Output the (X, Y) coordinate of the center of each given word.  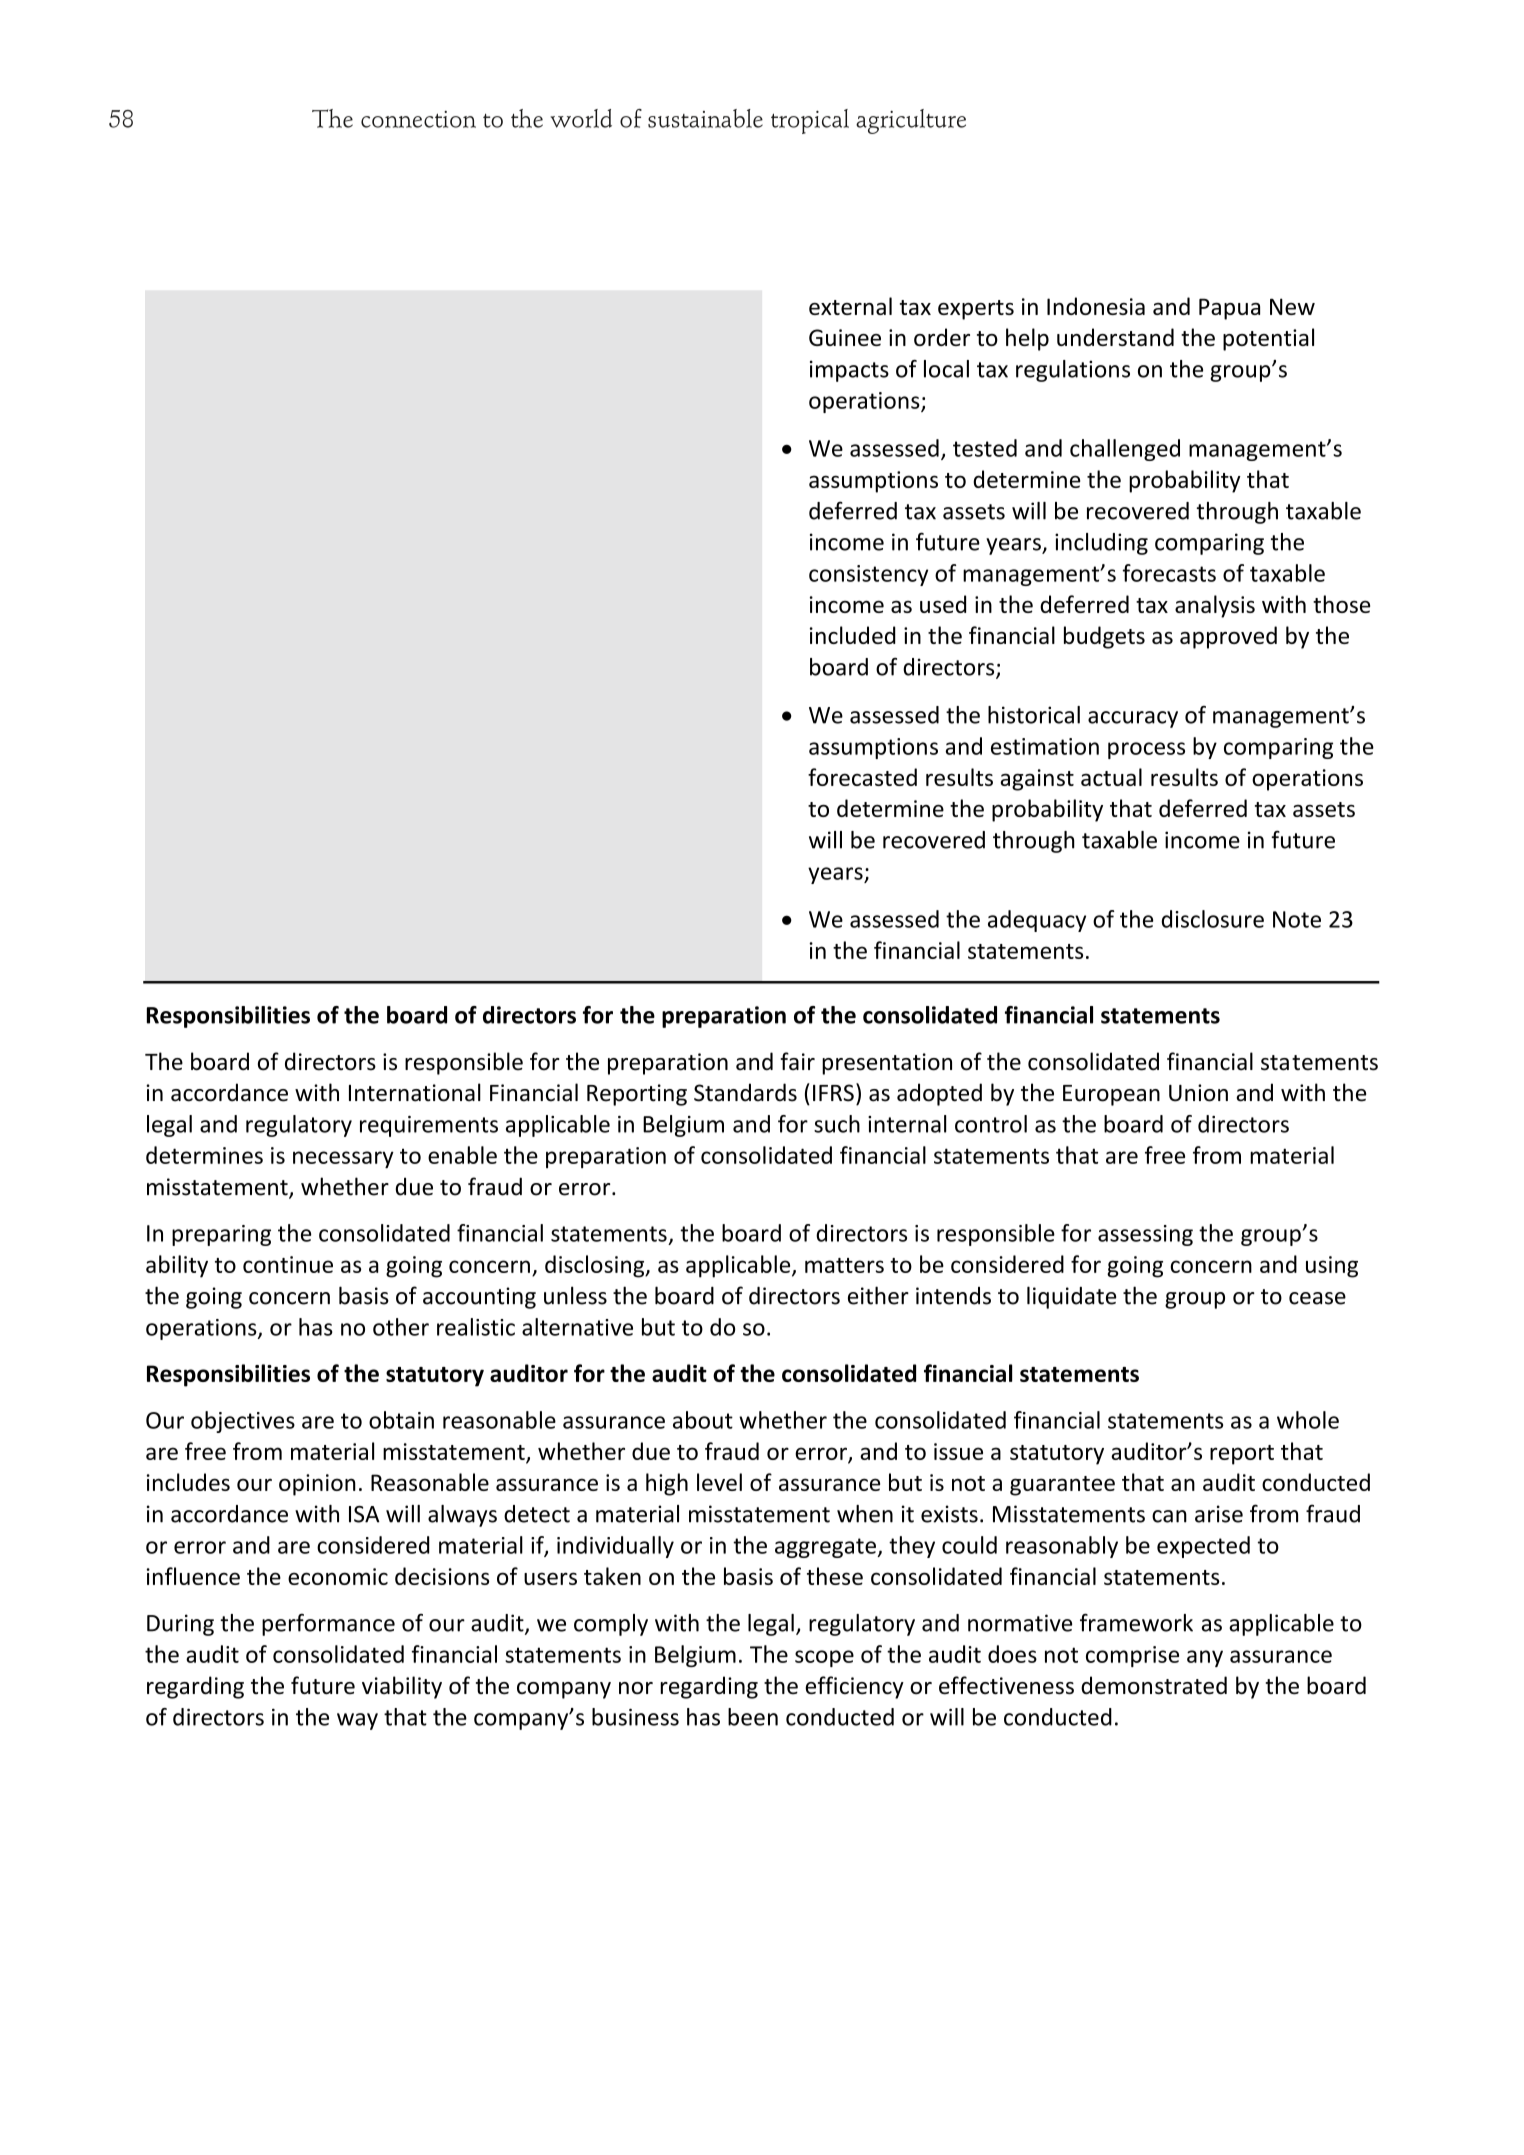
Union (1198, 1093)
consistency (868, 575)
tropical (810, 121)
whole (1308, 1420)
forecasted (862, 777)
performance (328, 1625)
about (703, 1420)
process (1146, 750)
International (415, 1092)
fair (798, 1061)
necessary (343, 1160)
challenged (1125, 450)
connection (418, 119)
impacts (849, 371)
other (401, 1327)
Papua (1229, 309)
